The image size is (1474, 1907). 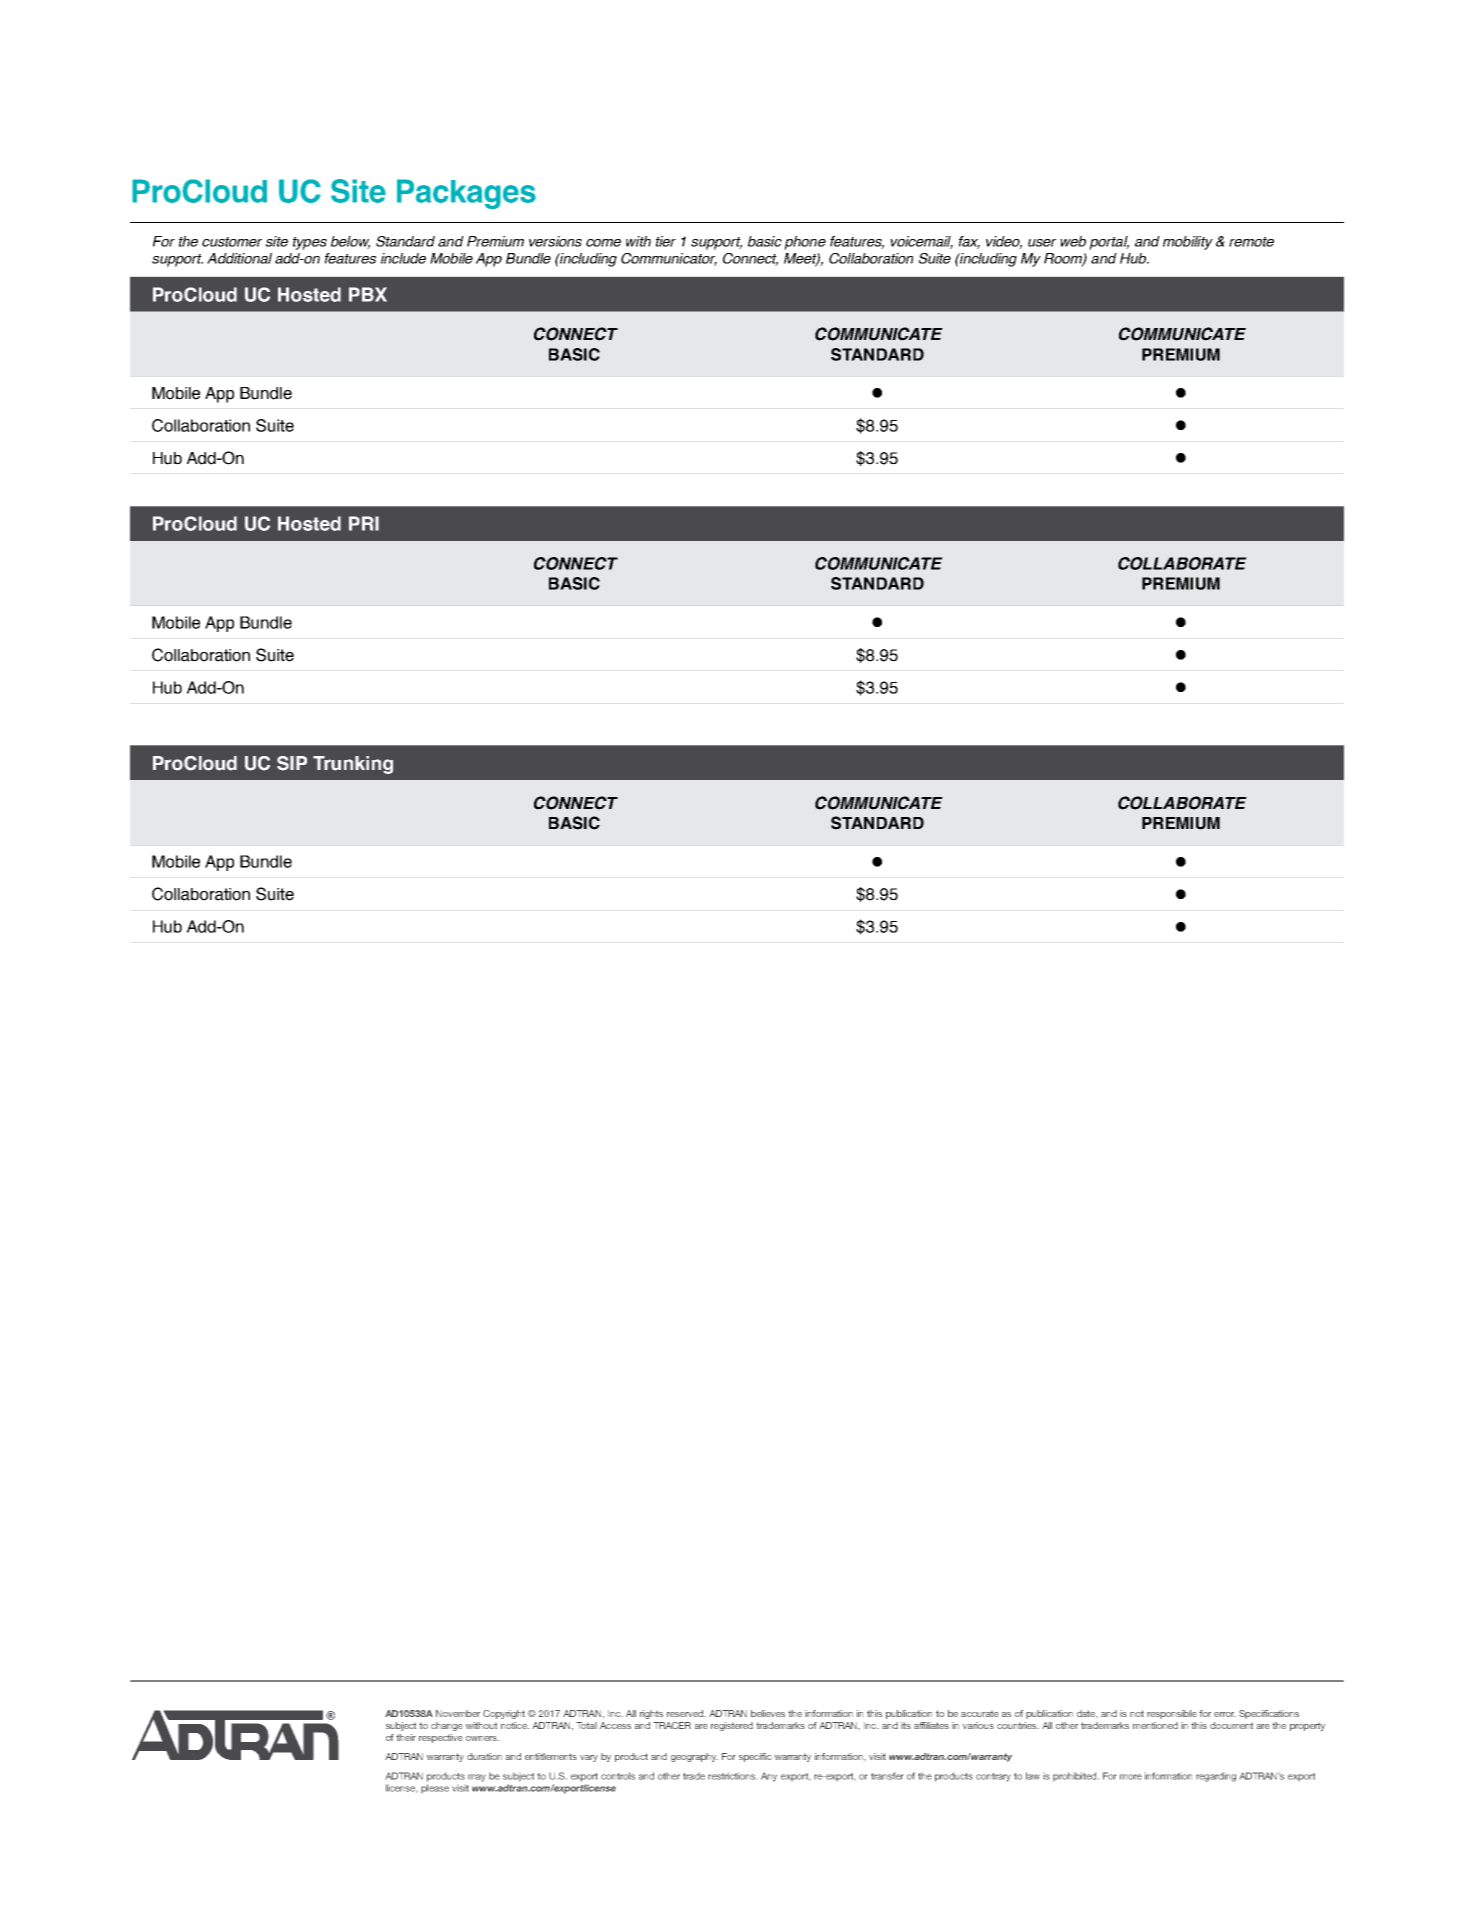 What do you see at coordinates (292, 763) in the document?
I see `SIP` at bounding box center [292, 763].
